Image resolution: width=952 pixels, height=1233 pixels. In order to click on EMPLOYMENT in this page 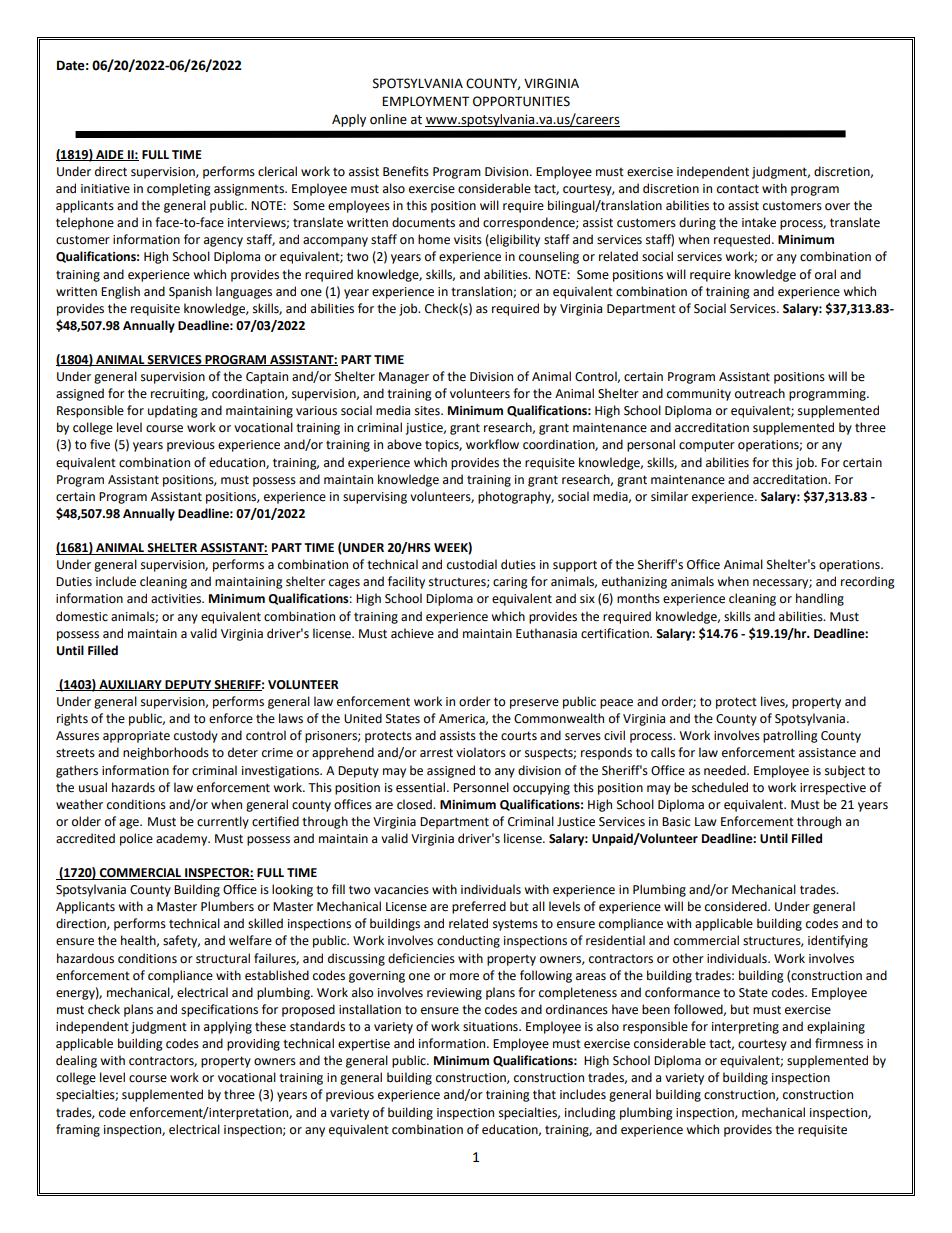, I will do `click(425, 101)`.
